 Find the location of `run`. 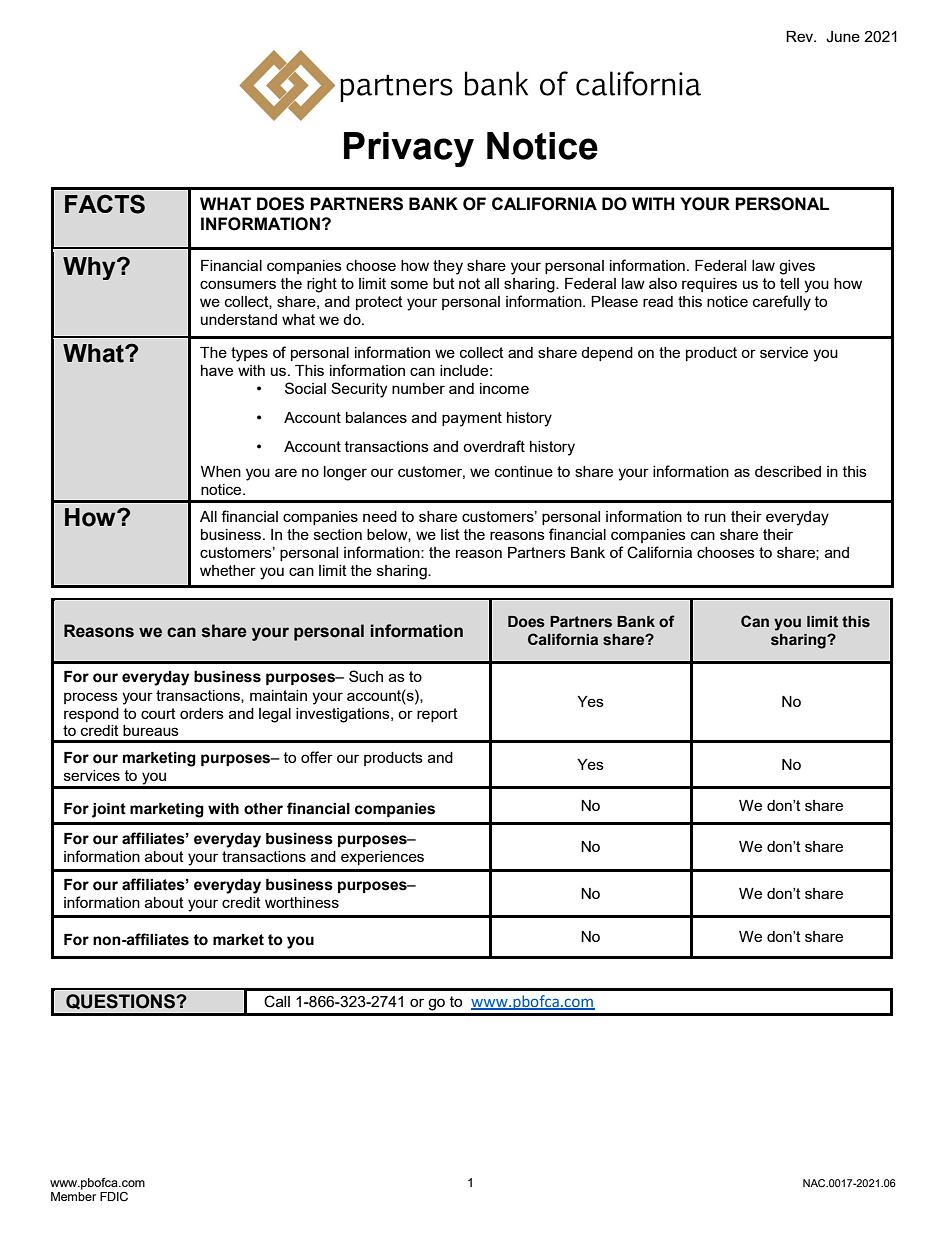

run is located at coordinates (715, 517).
